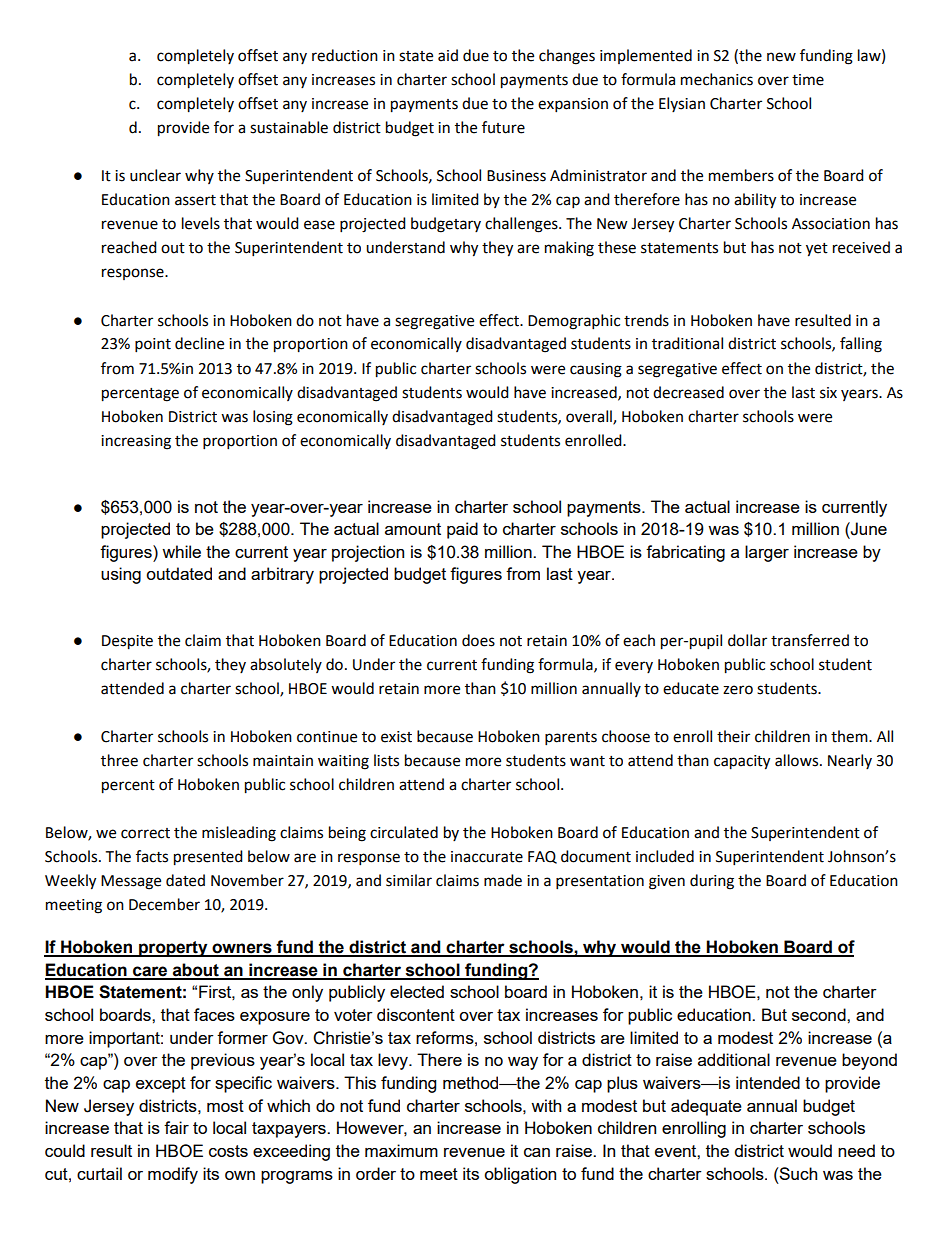 The height and width of the page is (1233, 952). What do you see at coordinates (808, 80) in the page?
I see `time` at bounding box center [808, 80].
